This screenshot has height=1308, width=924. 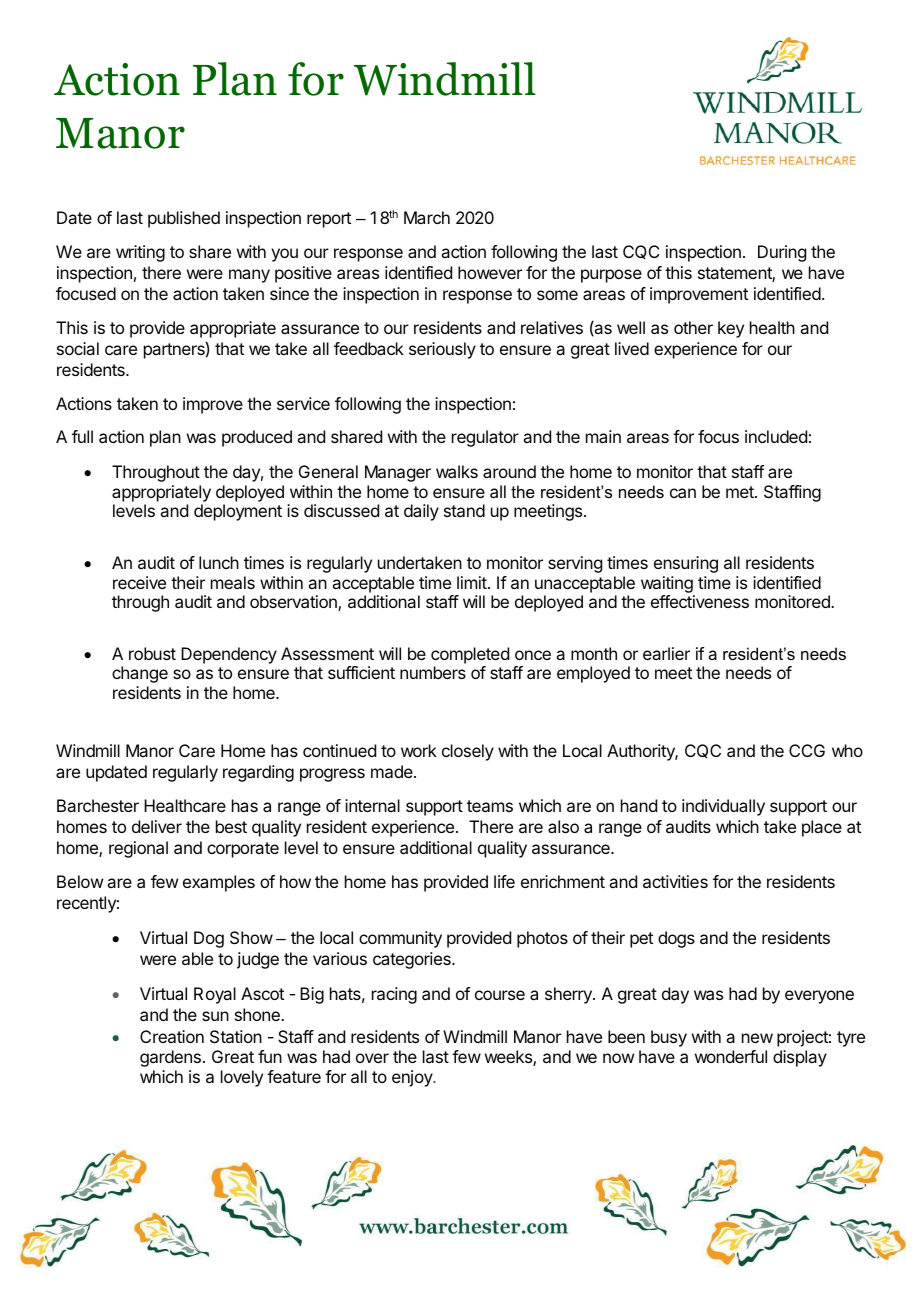 What do you see at coordinates (757, 1038) in the screenshot?
I see `new` at bounding box center [757, 1038].
